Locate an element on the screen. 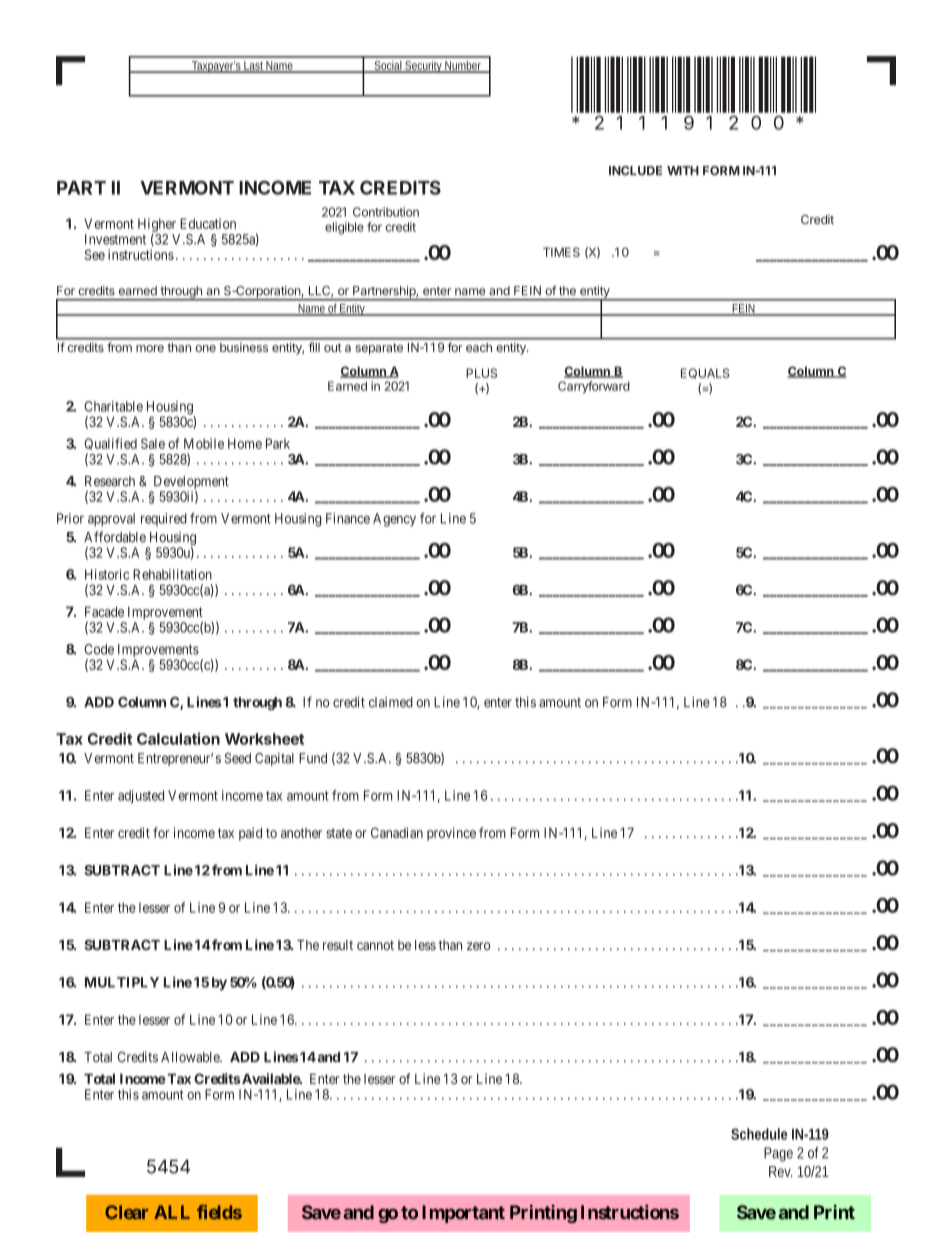  WITH is located at coordinates (683, 170).
